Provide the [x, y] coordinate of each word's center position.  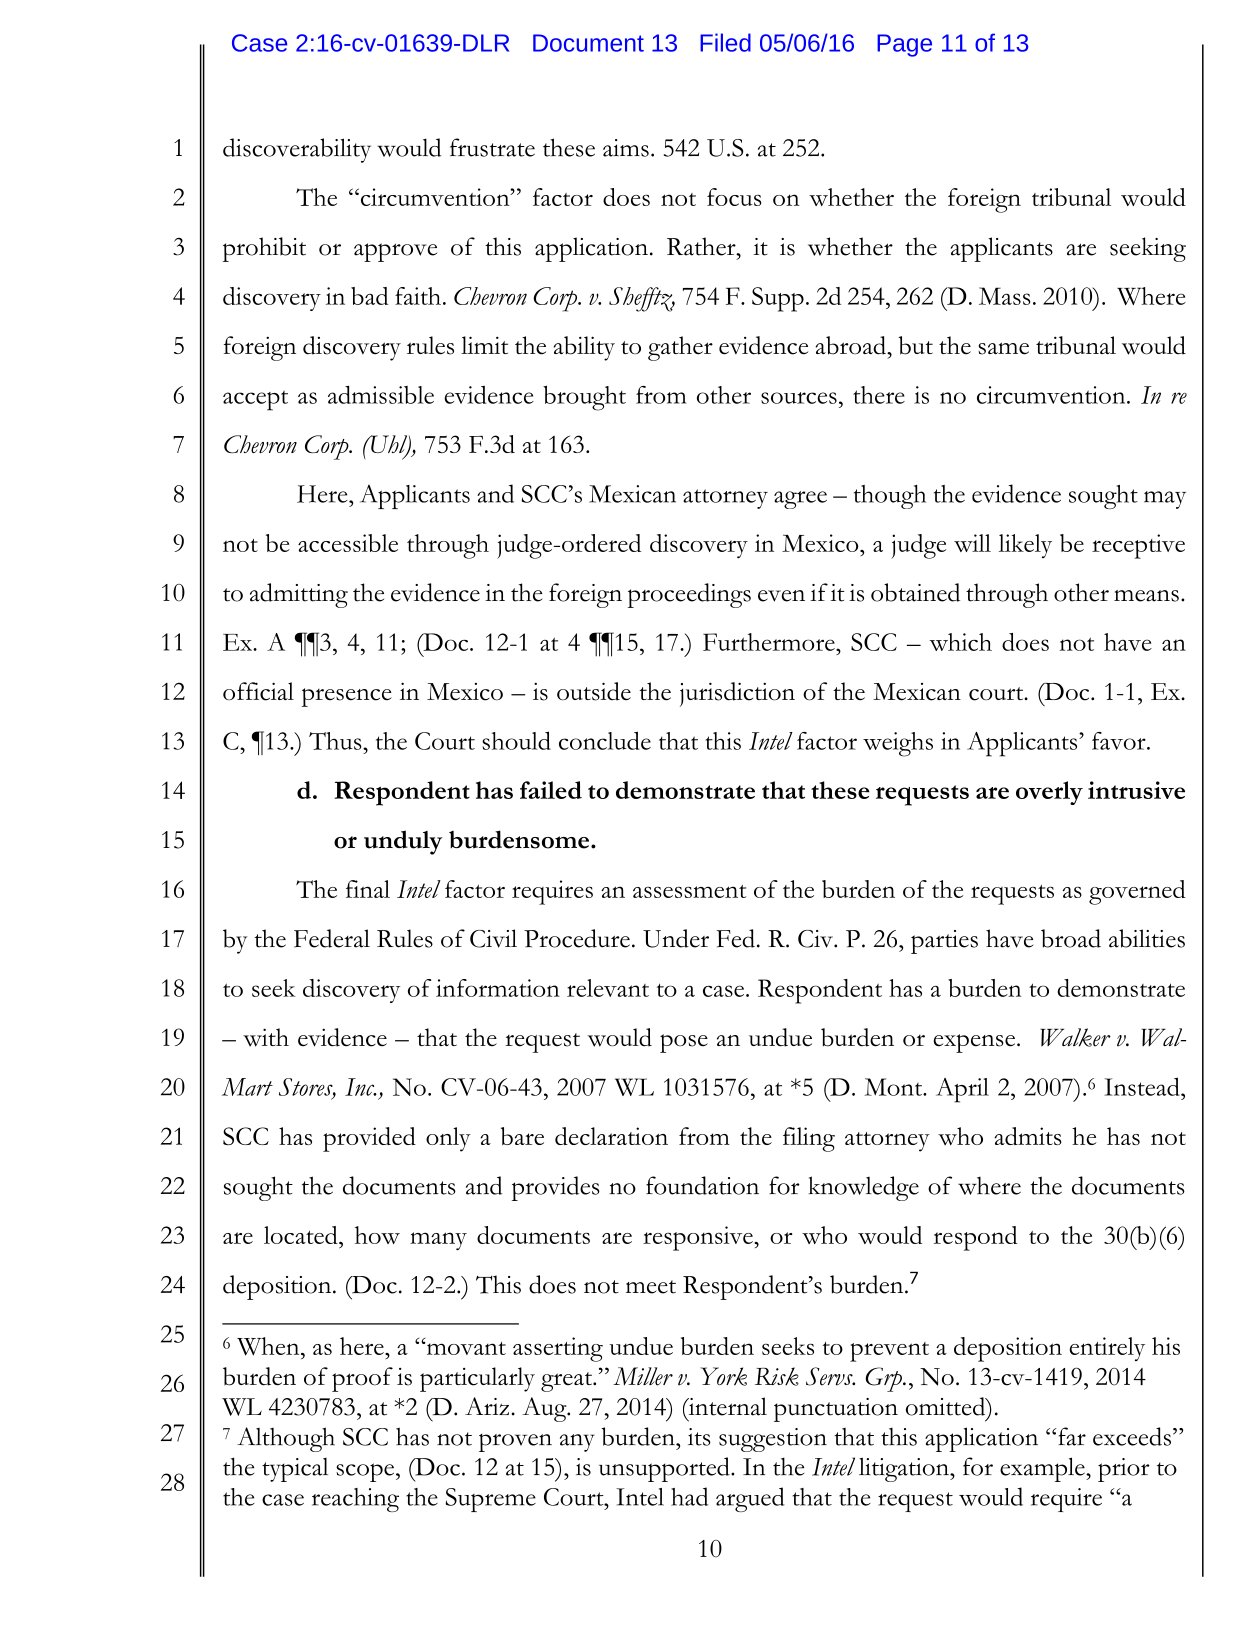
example [1043, 1469]
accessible [348, 543]
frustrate [492, 147]
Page [904, 45]
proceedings [689, 595]
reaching [355, 1500]
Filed [725, 42]
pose [684, 1043]
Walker [1075, 1037]
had [689, 1496]
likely [1025, 546]
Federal [332, 938]
